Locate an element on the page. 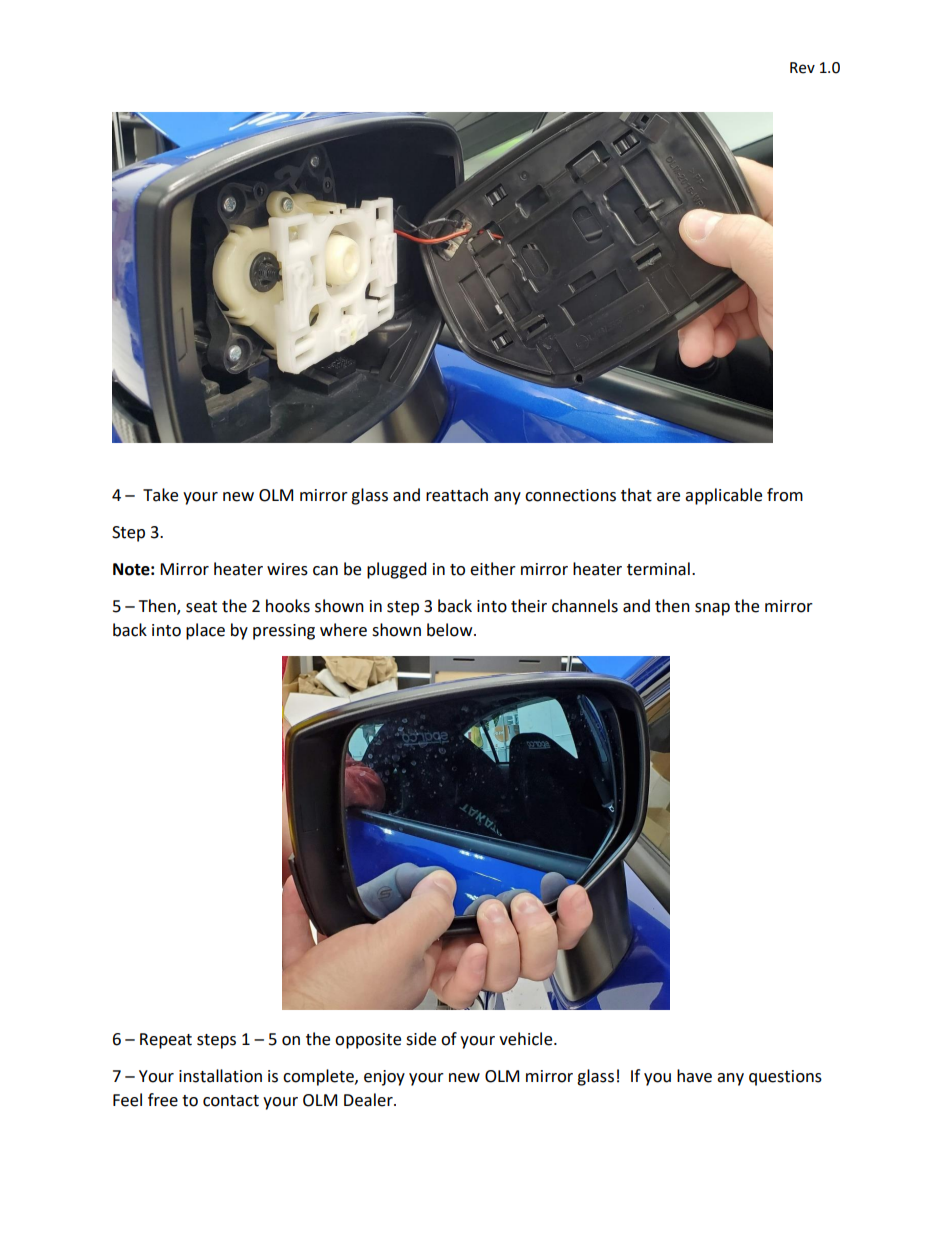  either is located at coordinates (493, 569).
